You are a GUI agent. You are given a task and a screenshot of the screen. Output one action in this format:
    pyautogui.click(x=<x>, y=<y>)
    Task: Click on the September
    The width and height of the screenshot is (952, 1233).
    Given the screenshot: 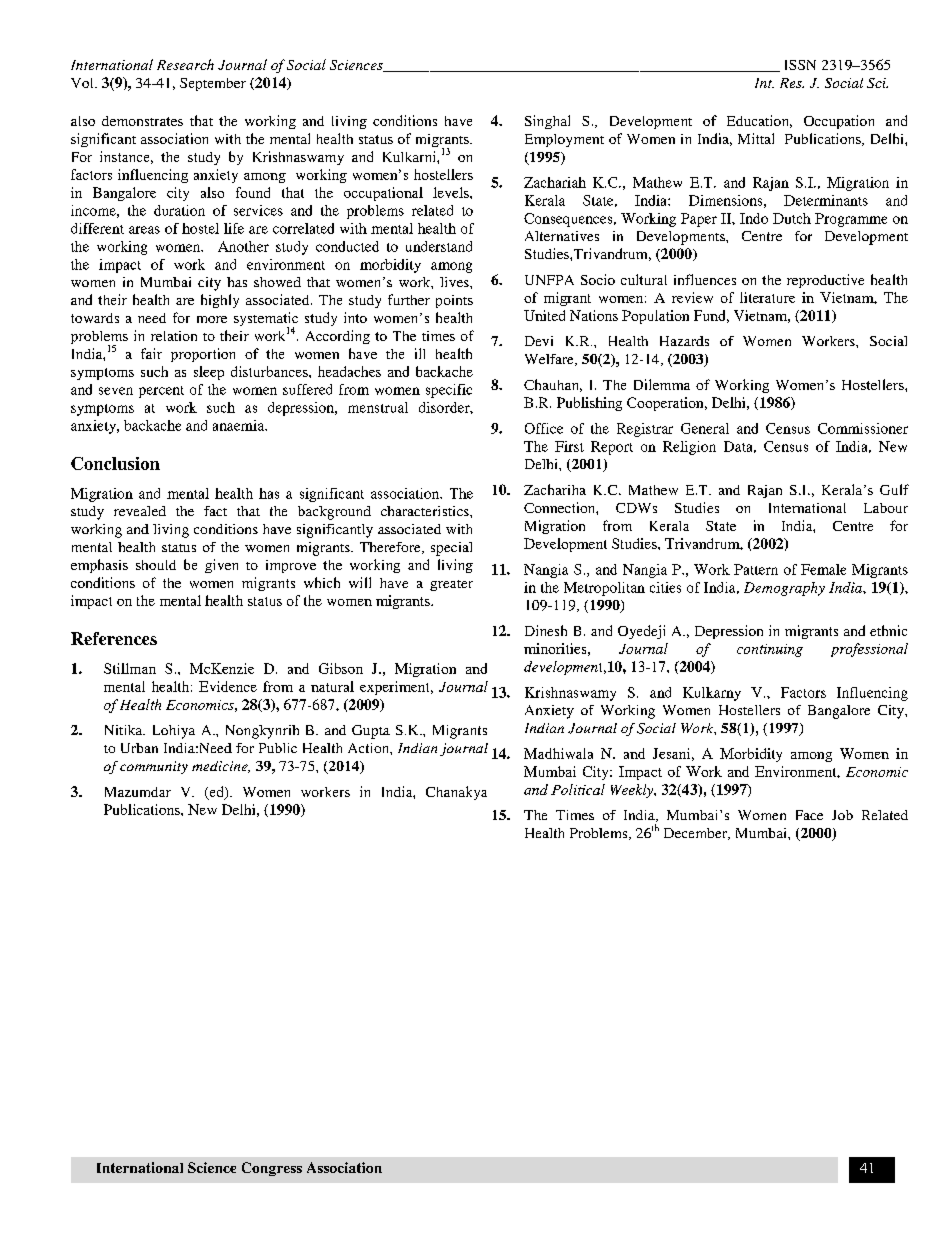 What is the action you would take?
    pyautogui.click(x=213, y=84)
